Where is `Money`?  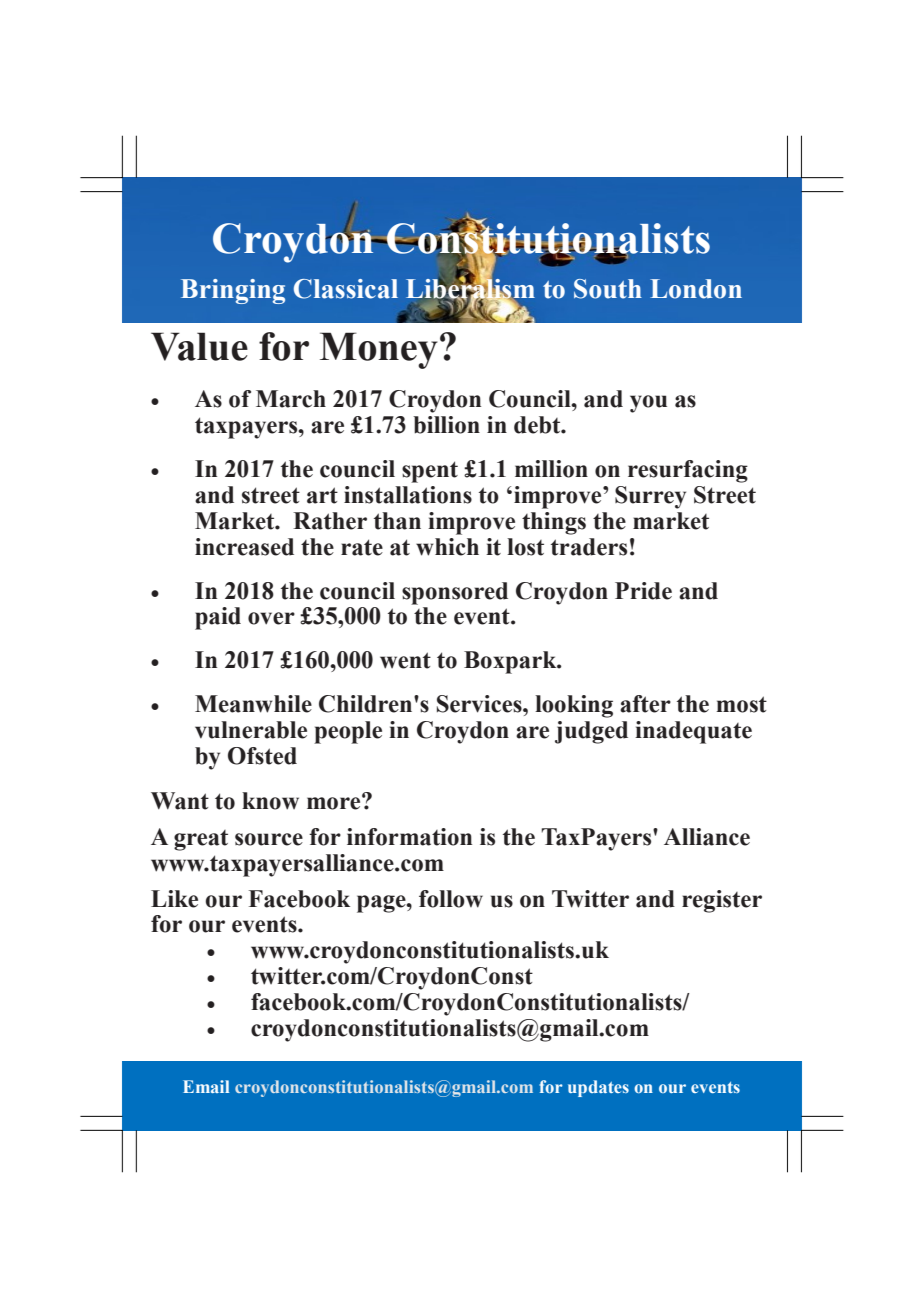 Money is located at coordinates (379, 350).
